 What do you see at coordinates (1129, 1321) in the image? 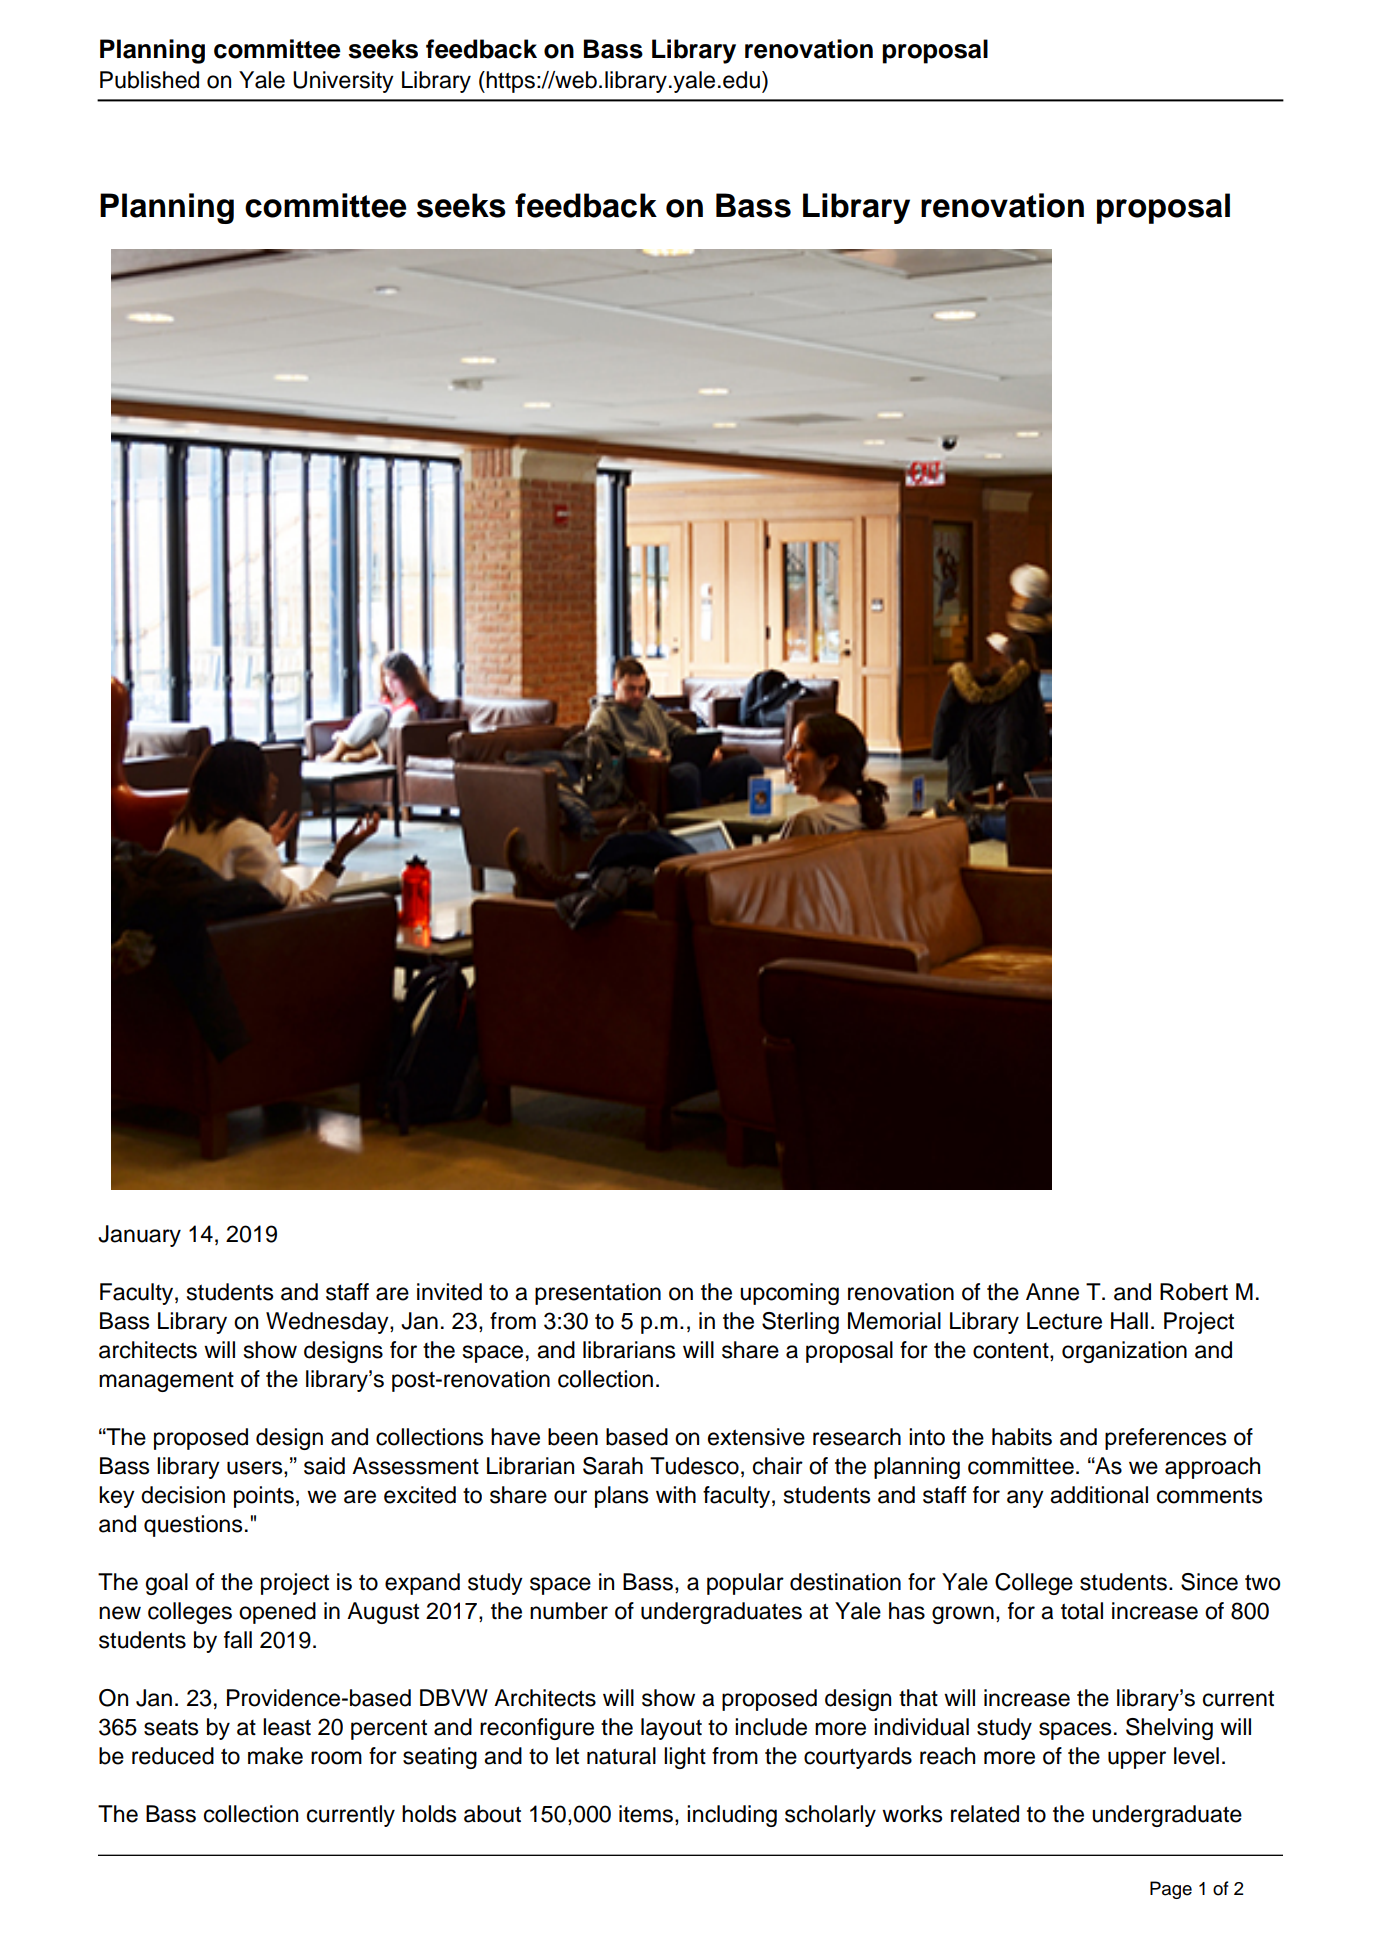
I see `Hall` at bounding box center [1129, 1321].
